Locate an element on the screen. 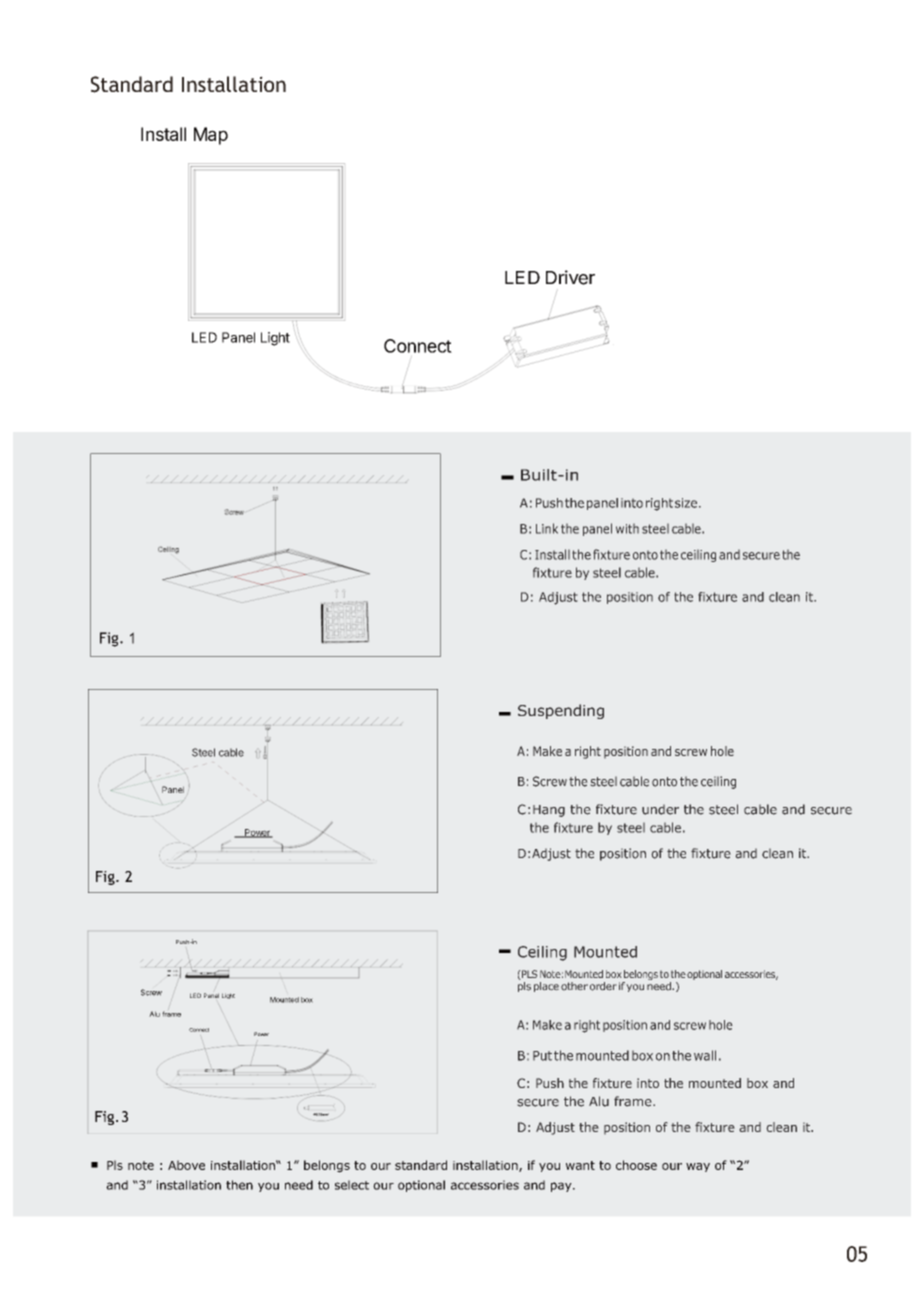 Image resolution: width=924 pixels, height=1296 pixels. choose is located at coordinates (636, 1165).
